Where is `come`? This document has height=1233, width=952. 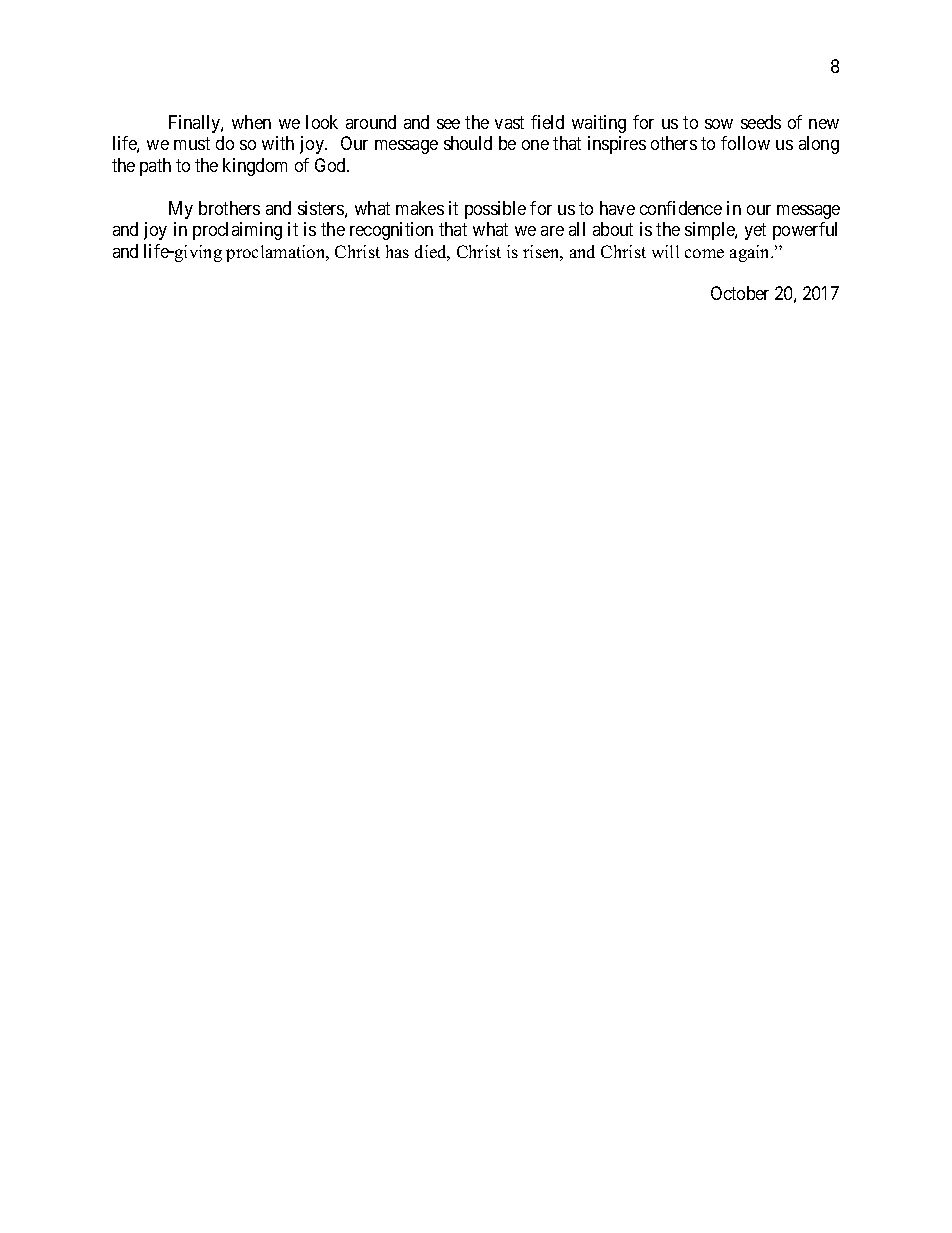
come is located at coordinates (704, 253).
